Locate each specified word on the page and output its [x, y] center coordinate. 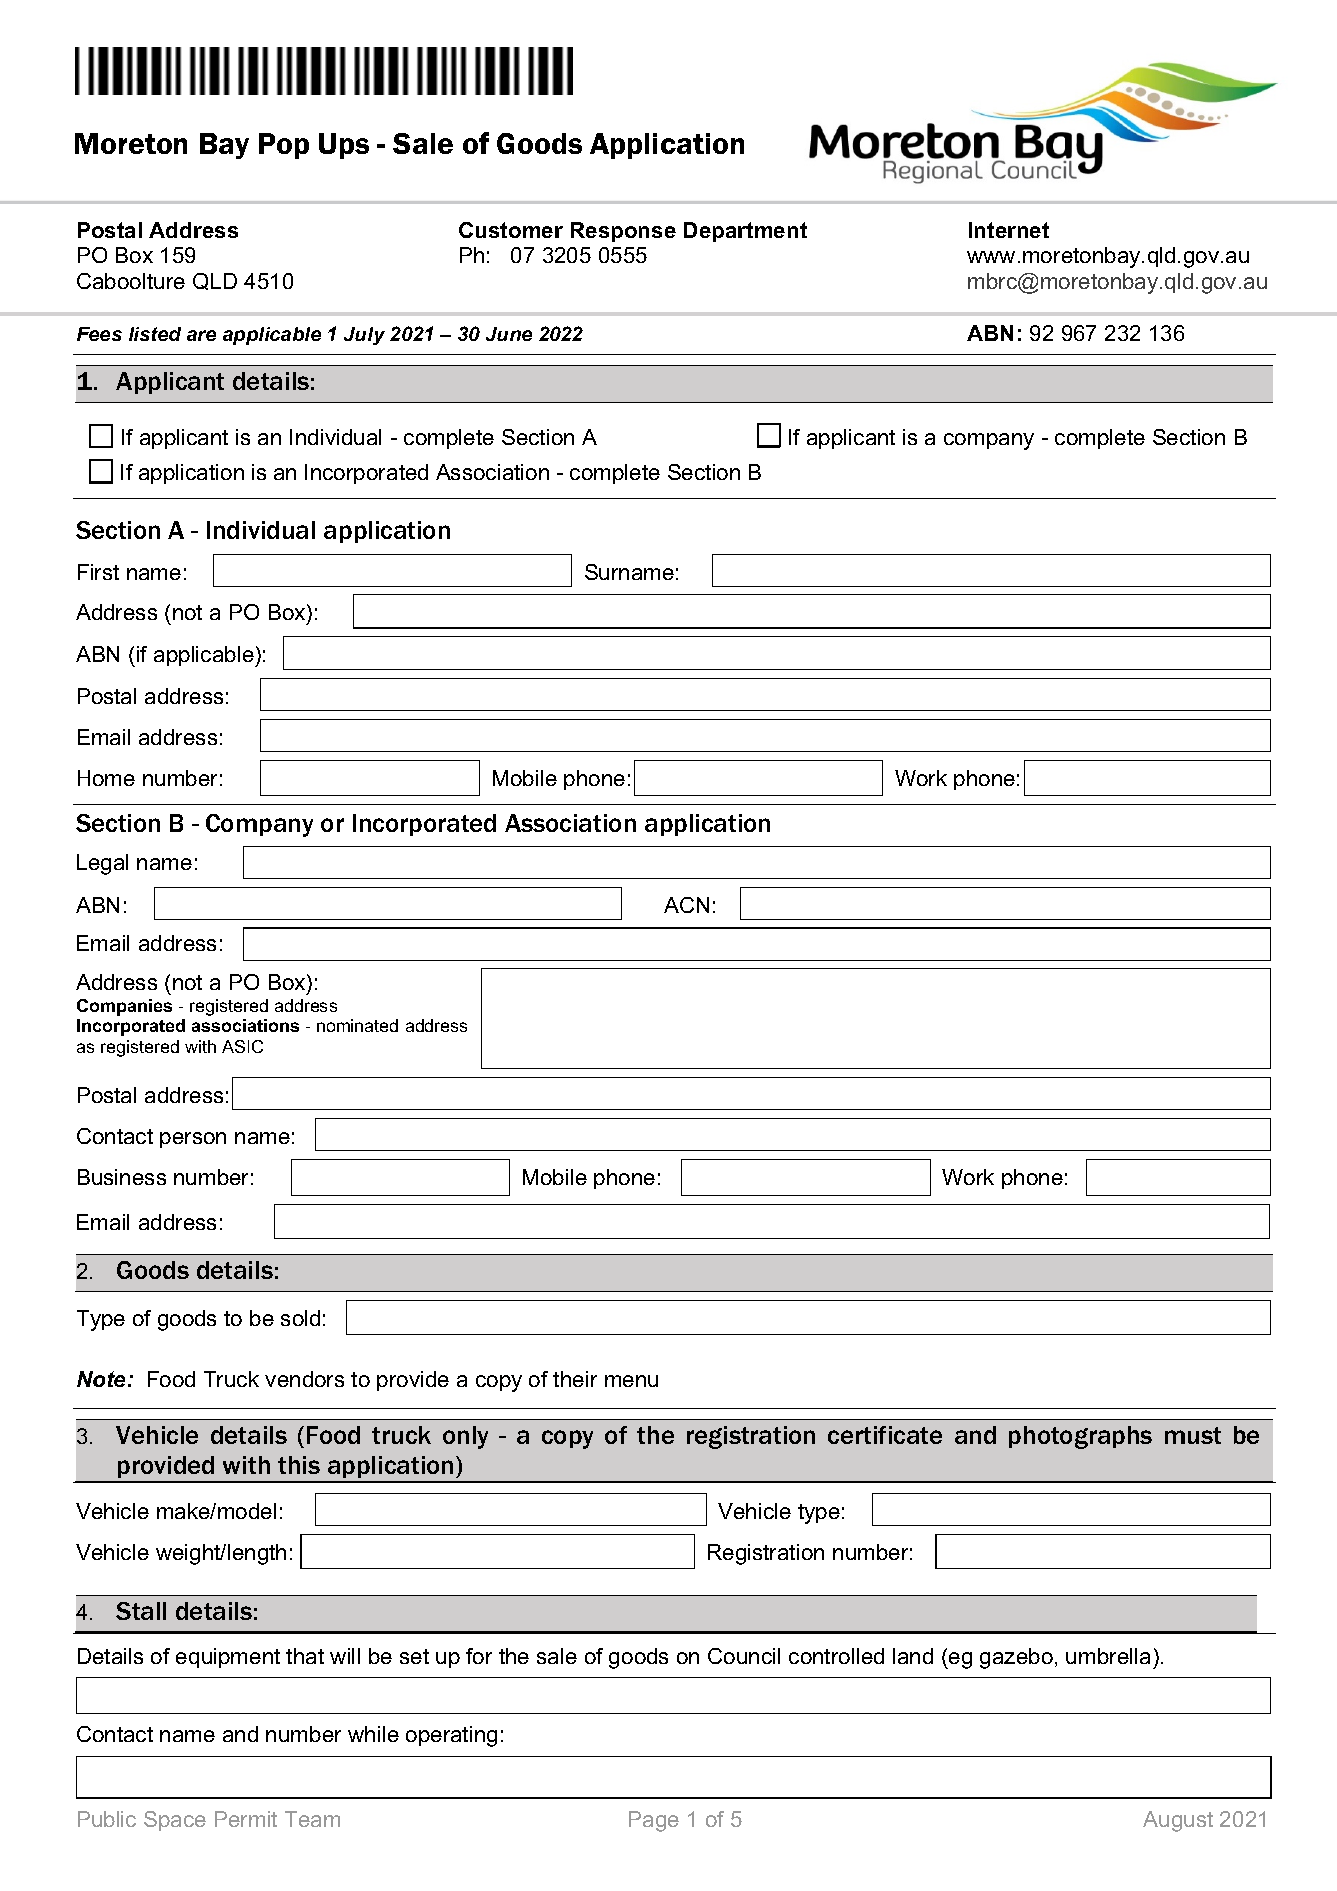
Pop [284, 146]
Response [623, 232]
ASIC [242, 1046]
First [98, 572]
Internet [1009, 230]
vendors [304, 1379]
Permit [246, 1819]
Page [654, 1821]
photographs [1080, 1437]
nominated [357, 1025]
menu [631, 1381]
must [1193, 1435]
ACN [686, 905]
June [509, 334]
